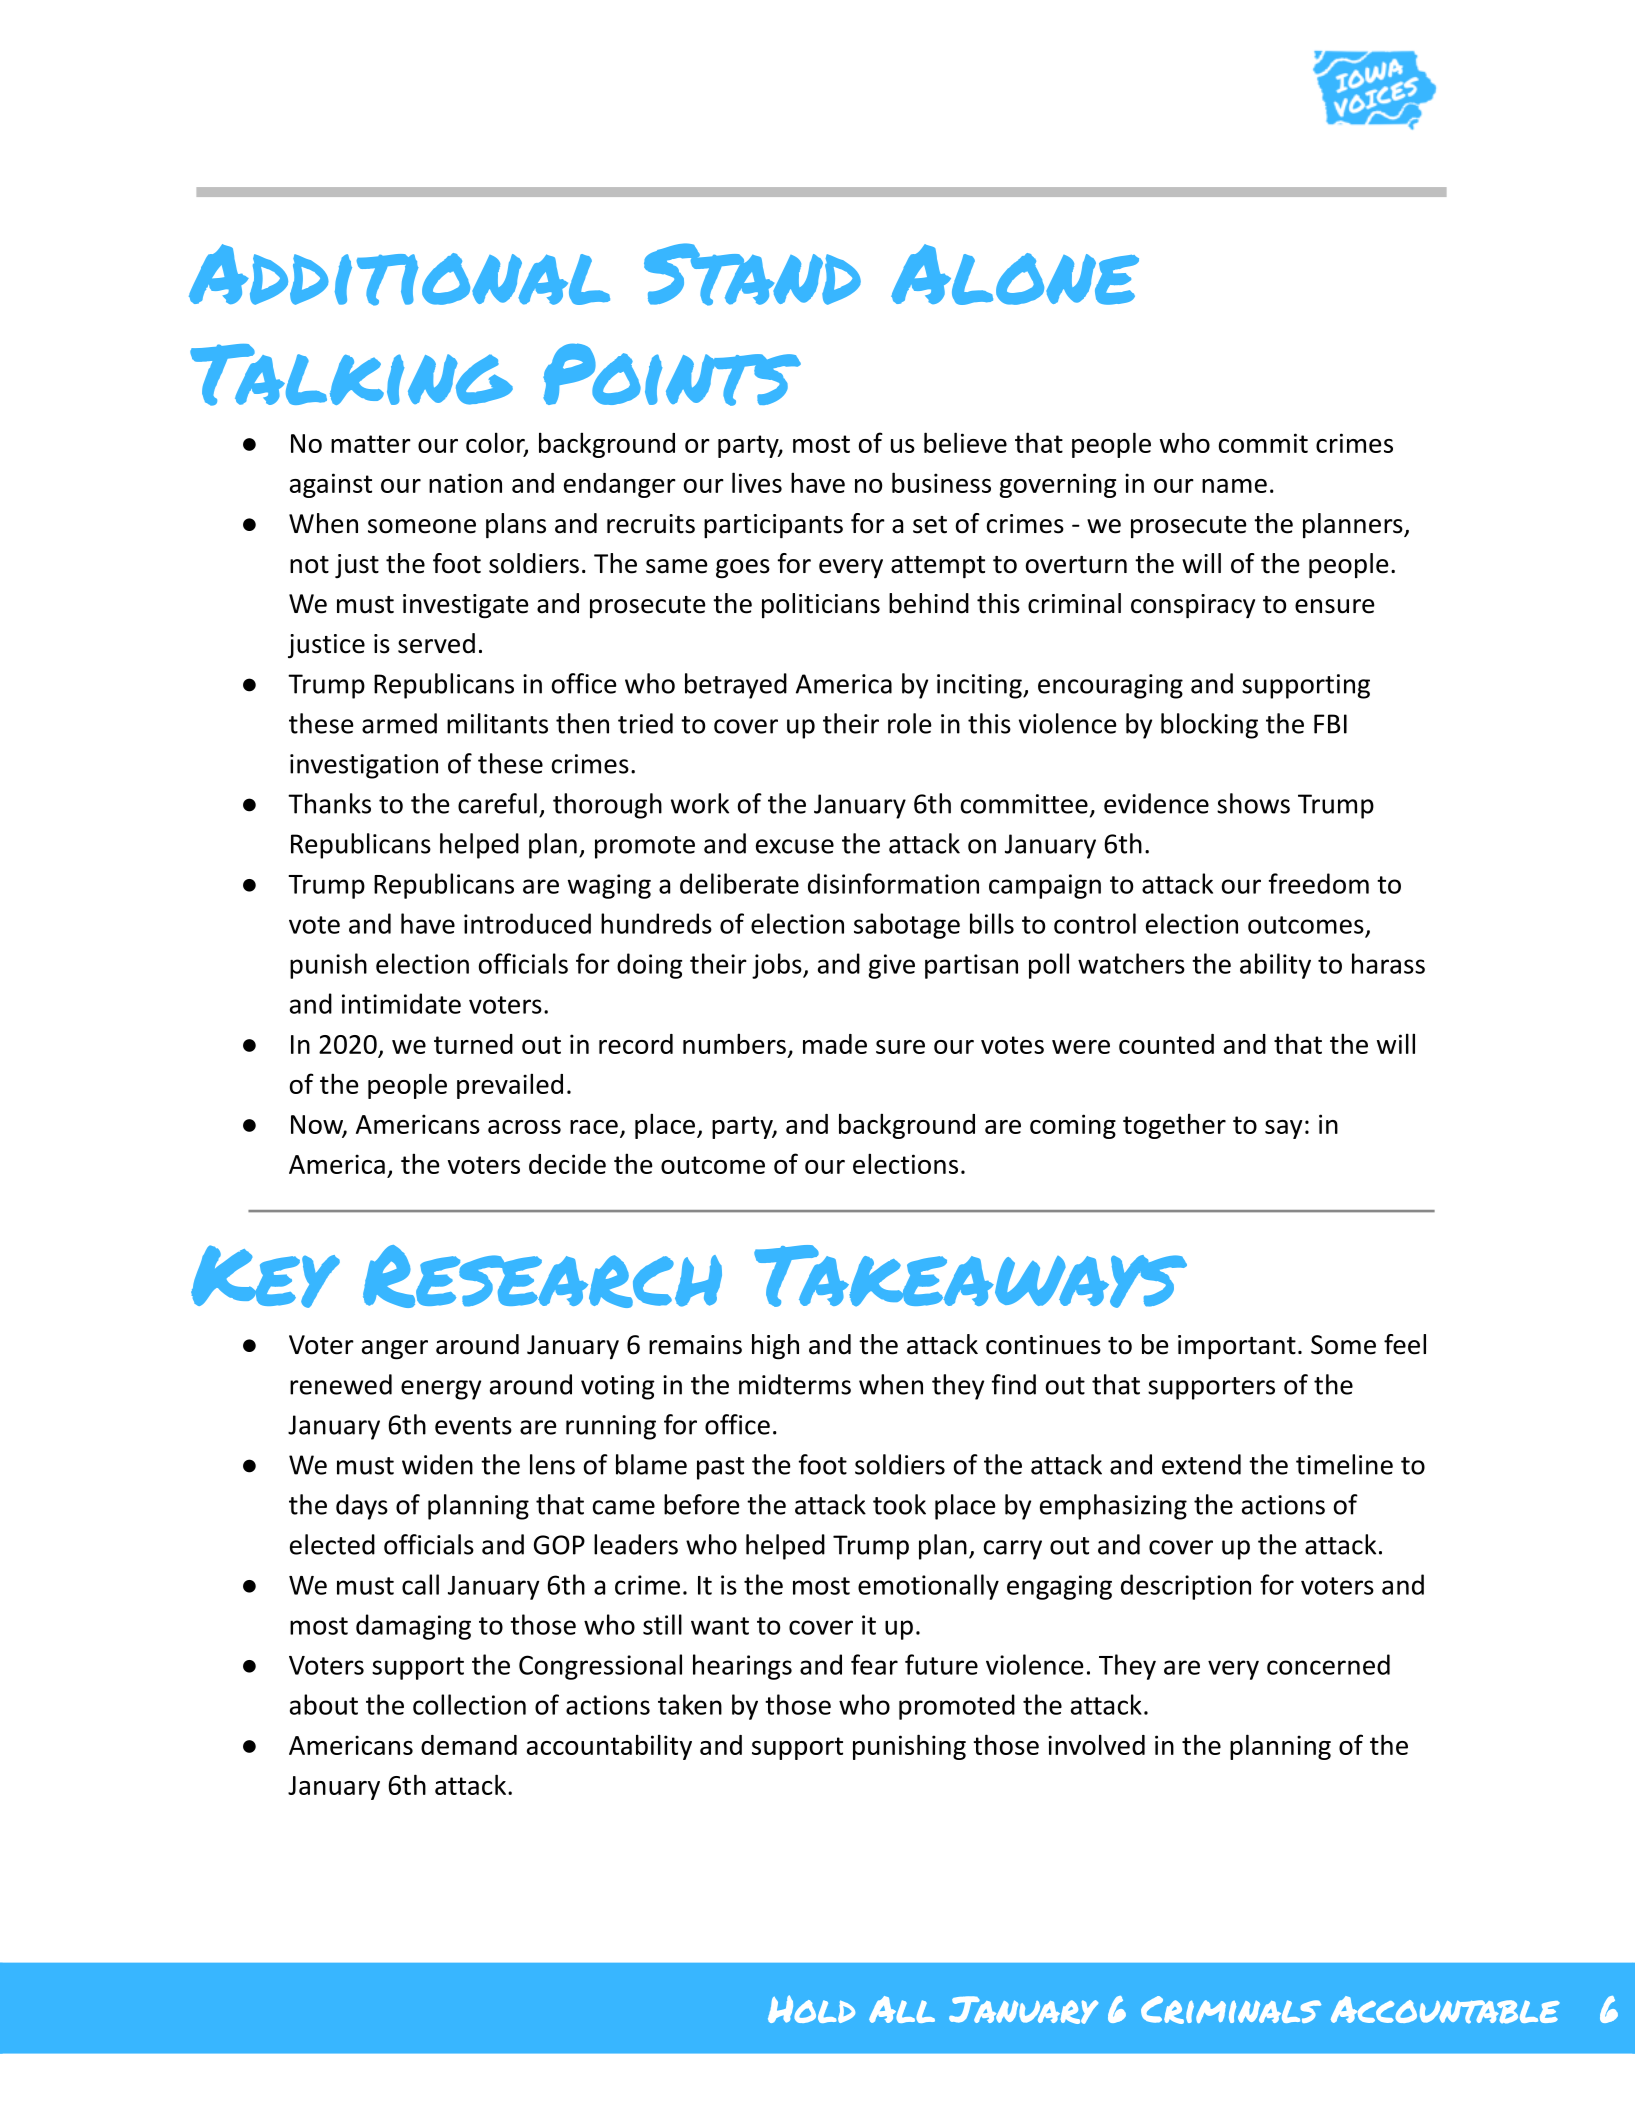 The image size is (1635, 2115). I want to click on demand, so click(469, 1745).
